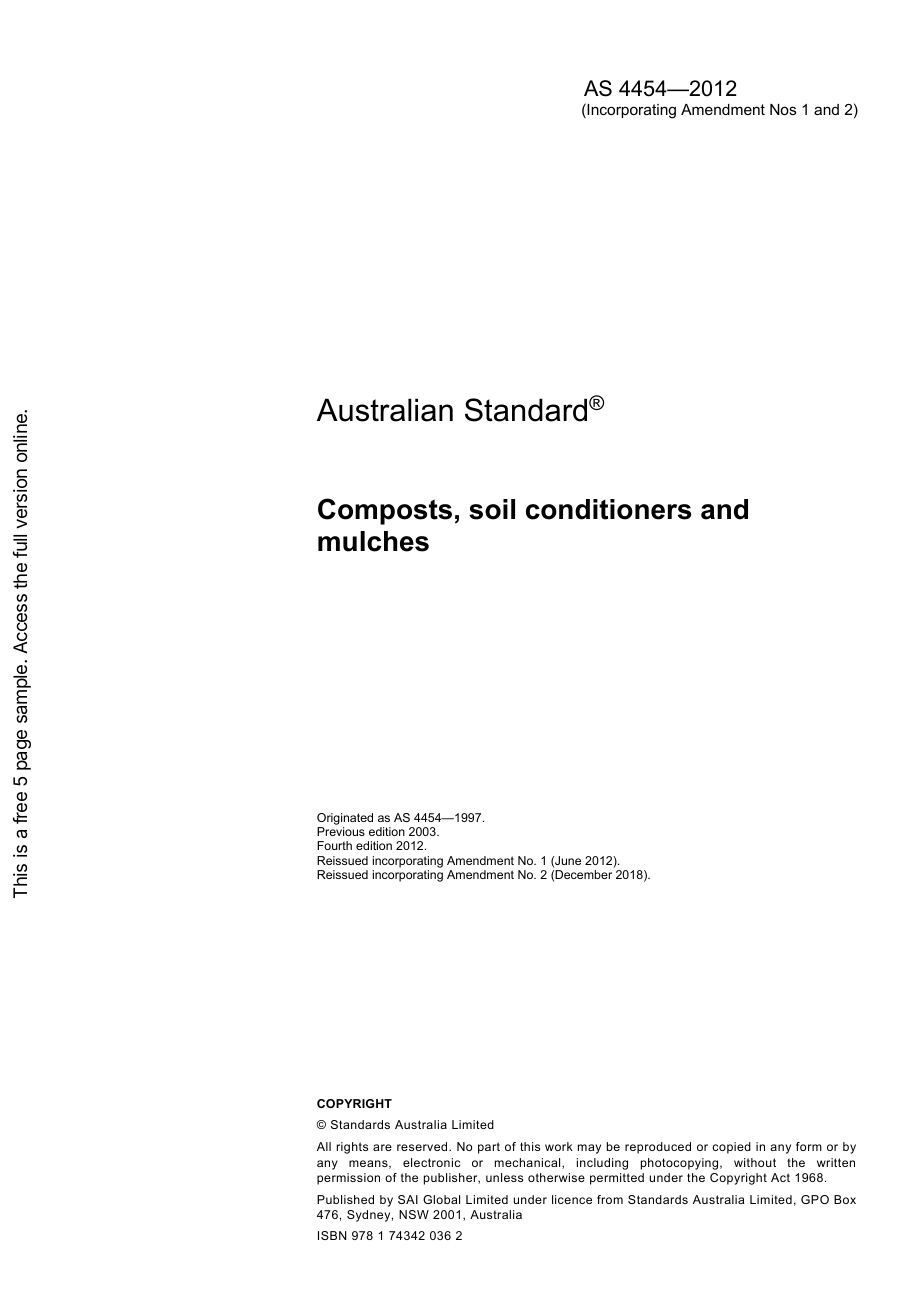 The width and height of the page is (924, 1308). I want to click on Composts, so click(385, 511).
